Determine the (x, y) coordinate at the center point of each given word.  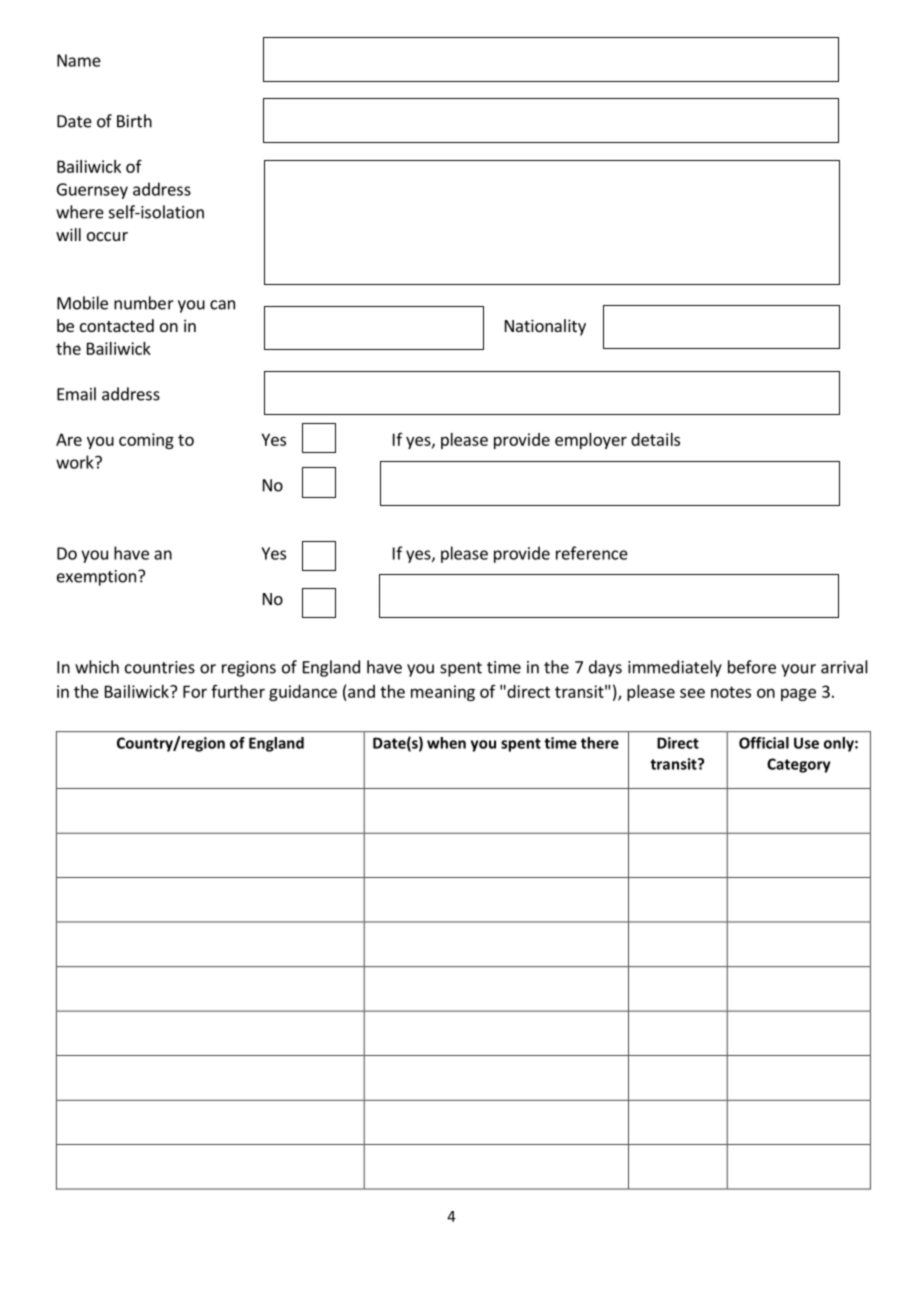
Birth (134, 121)
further (238, 691)
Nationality (545, 327)
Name (79, 60)
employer (591, 441)
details (655, 439)
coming (146, 441)
